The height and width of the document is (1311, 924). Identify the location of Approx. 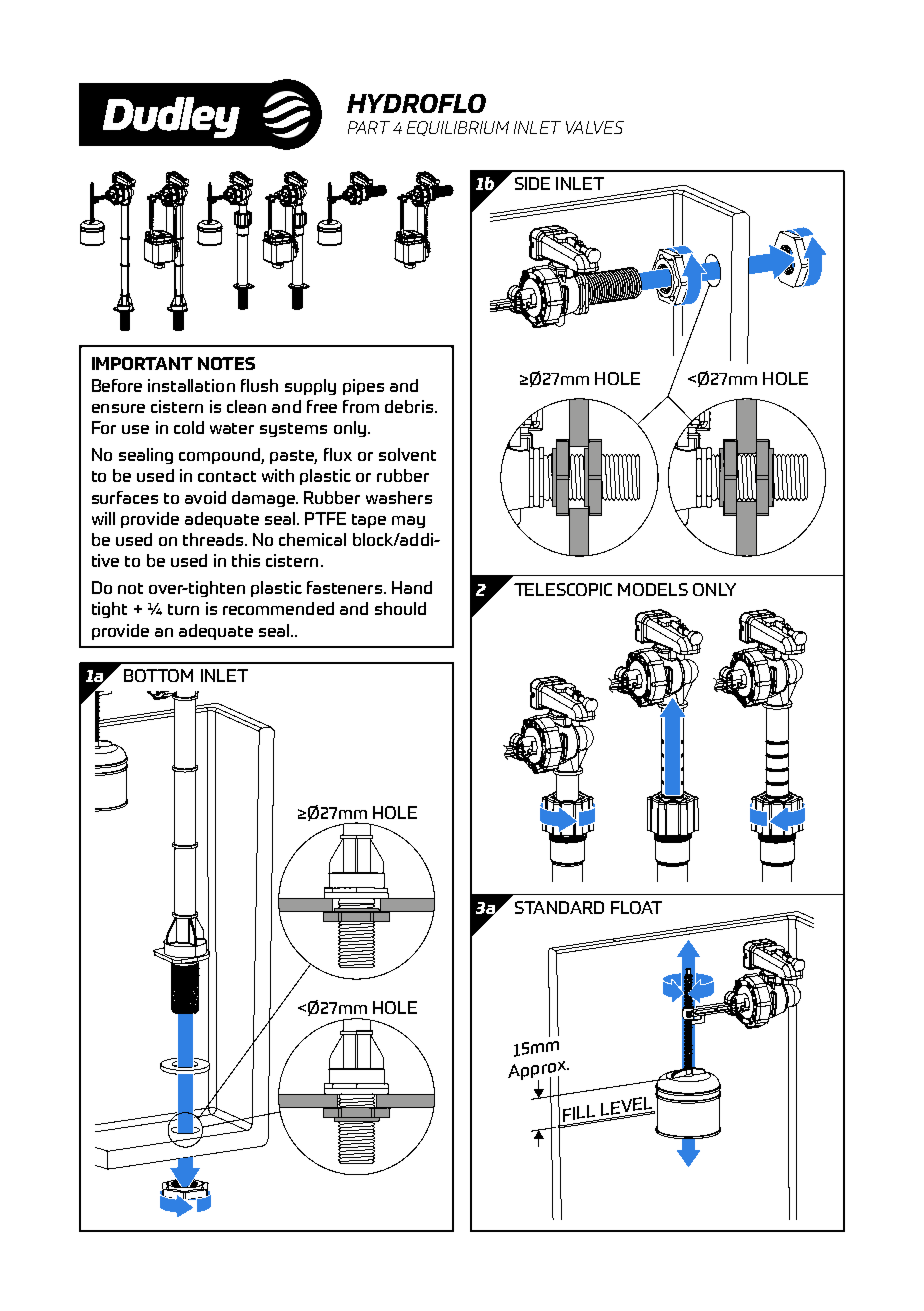
(538, 1071).
